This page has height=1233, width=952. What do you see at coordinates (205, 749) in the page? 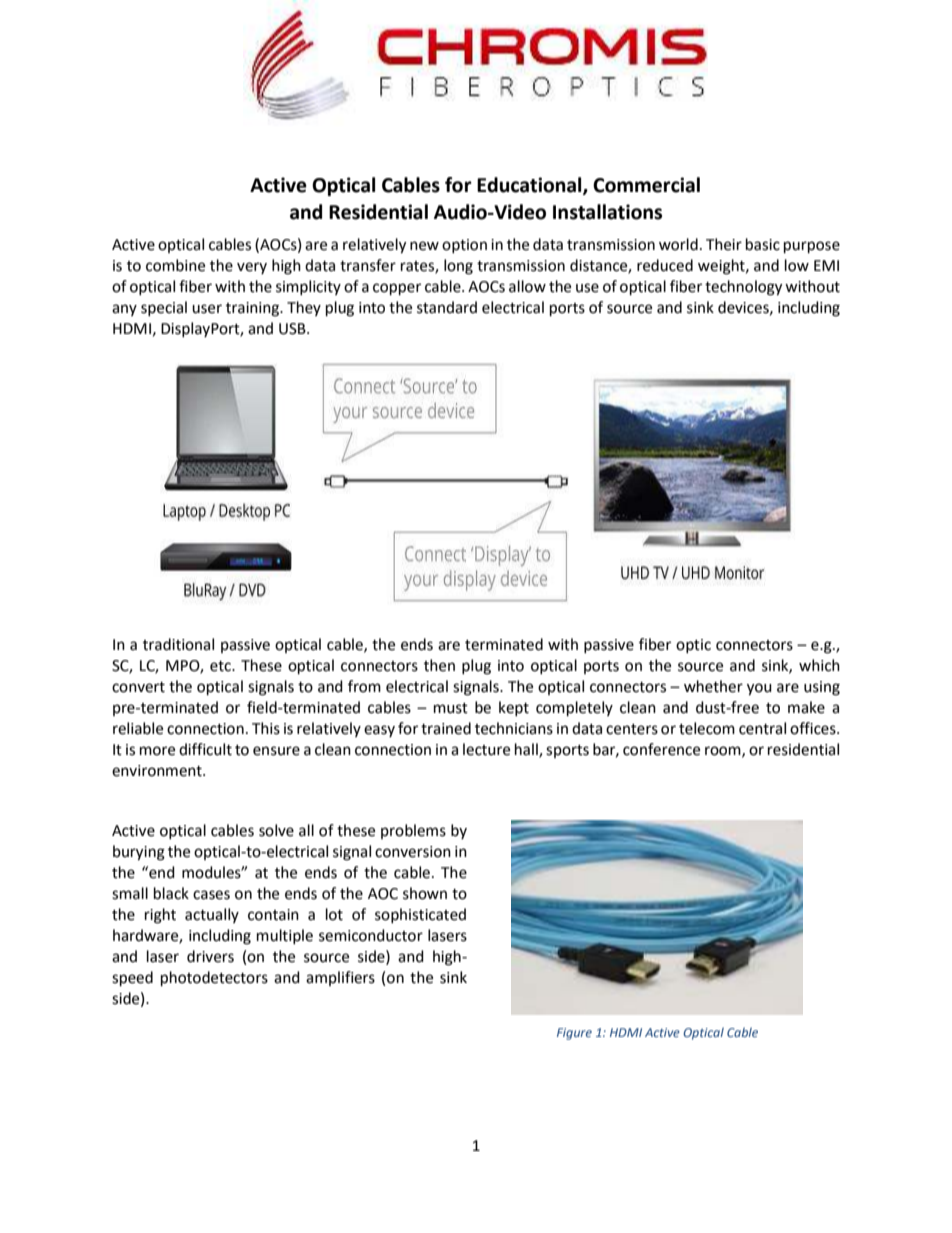
I see `difficult` at bounding box center [205, 749].
